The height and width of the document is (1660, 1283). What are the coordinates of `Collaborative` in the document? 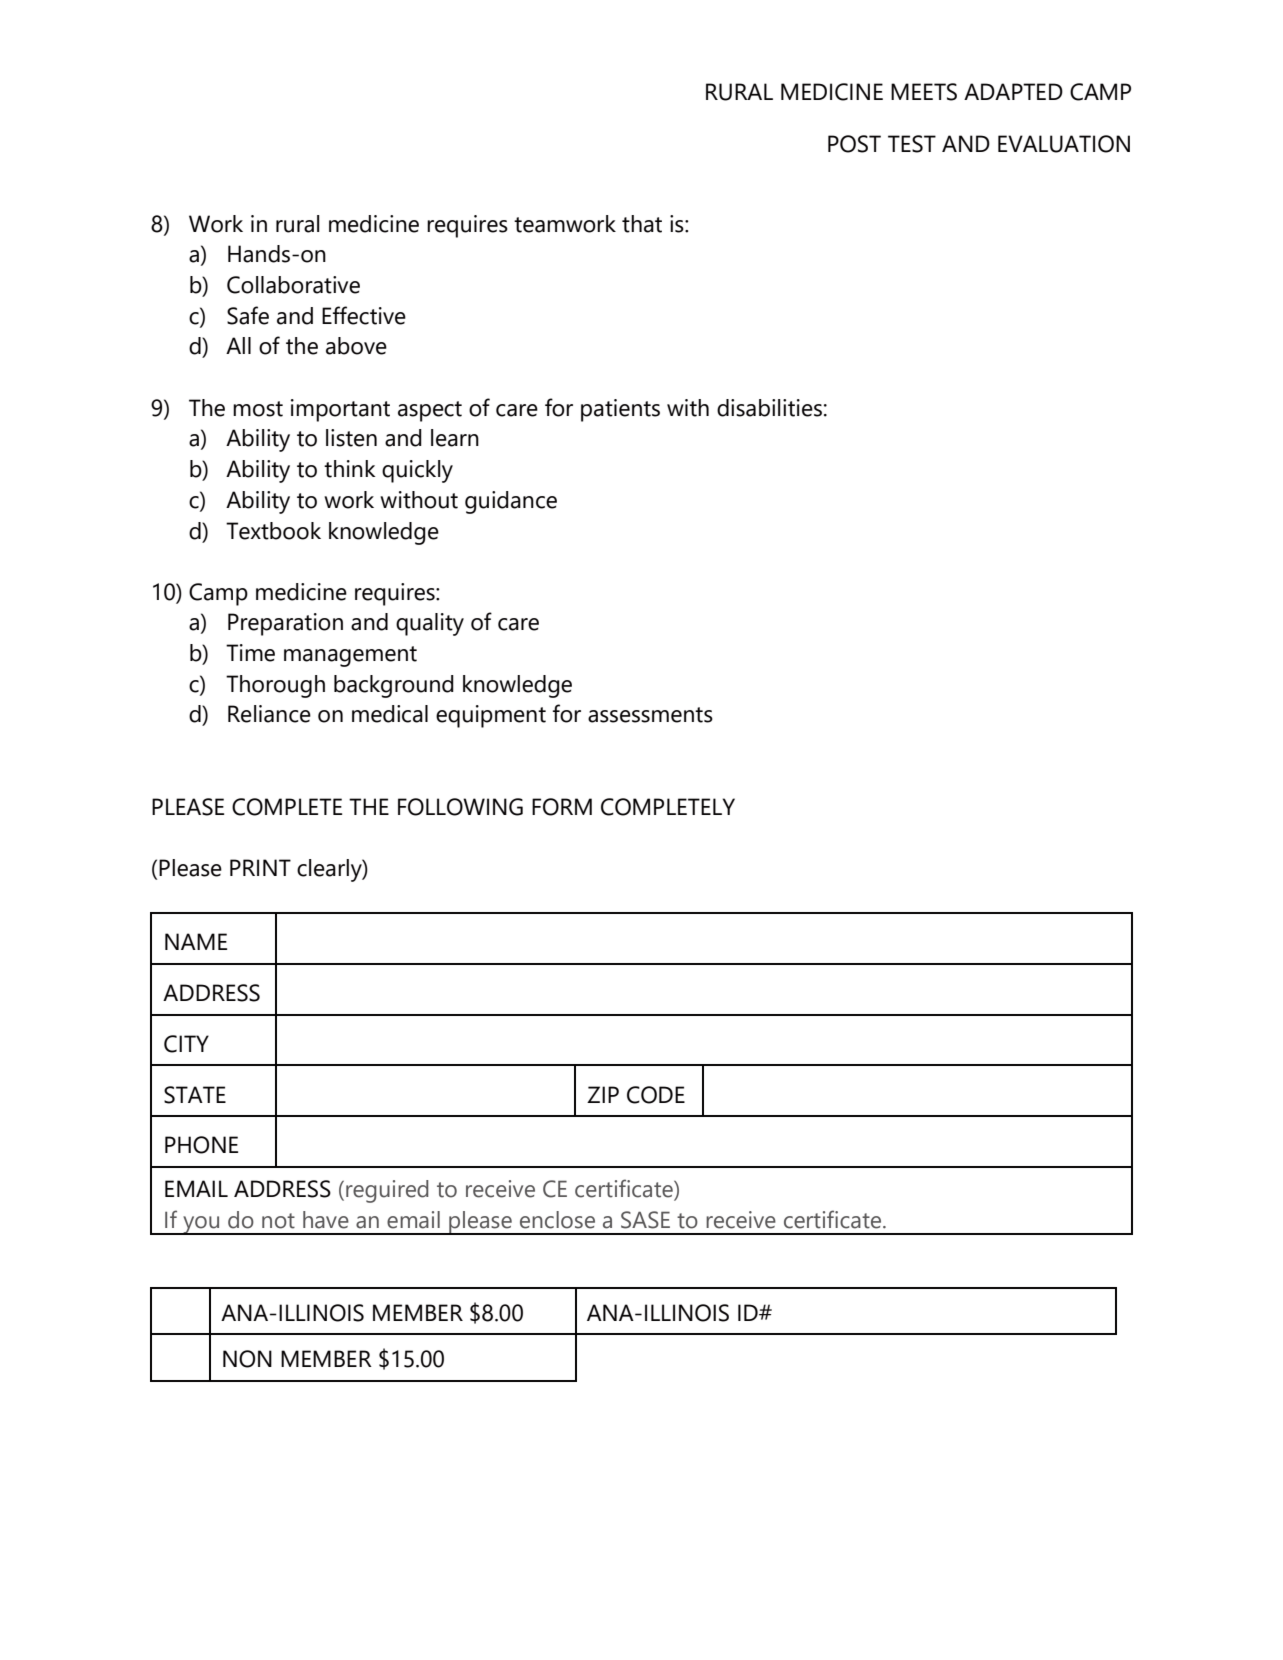 It's located at (293, 285).
